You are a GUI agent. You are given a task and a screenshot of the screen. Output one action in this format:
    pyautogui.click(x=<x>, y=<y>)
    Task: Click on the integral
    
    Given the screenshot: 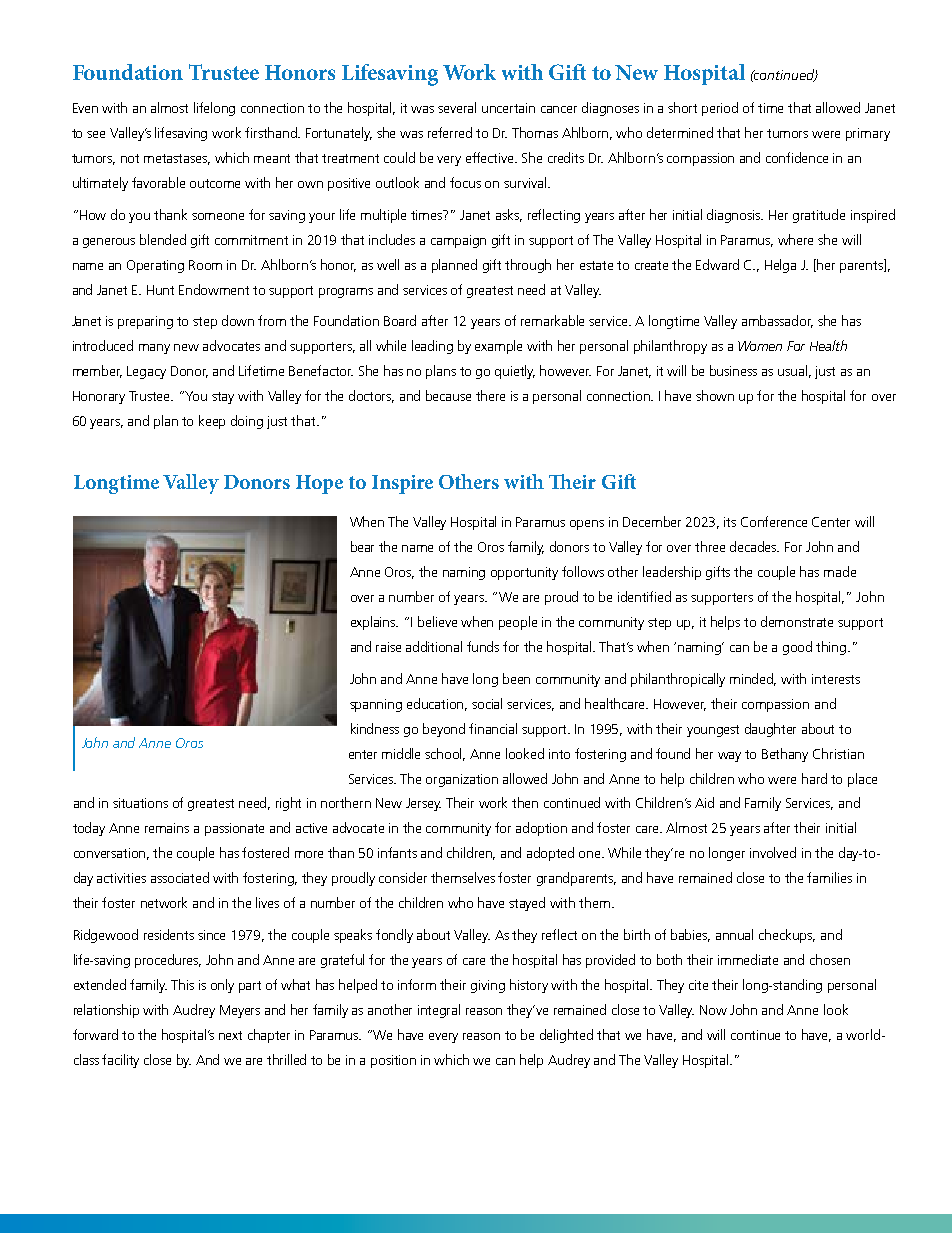 What is the action you would take?
    pyautogui.click(x=439, y=1011)
